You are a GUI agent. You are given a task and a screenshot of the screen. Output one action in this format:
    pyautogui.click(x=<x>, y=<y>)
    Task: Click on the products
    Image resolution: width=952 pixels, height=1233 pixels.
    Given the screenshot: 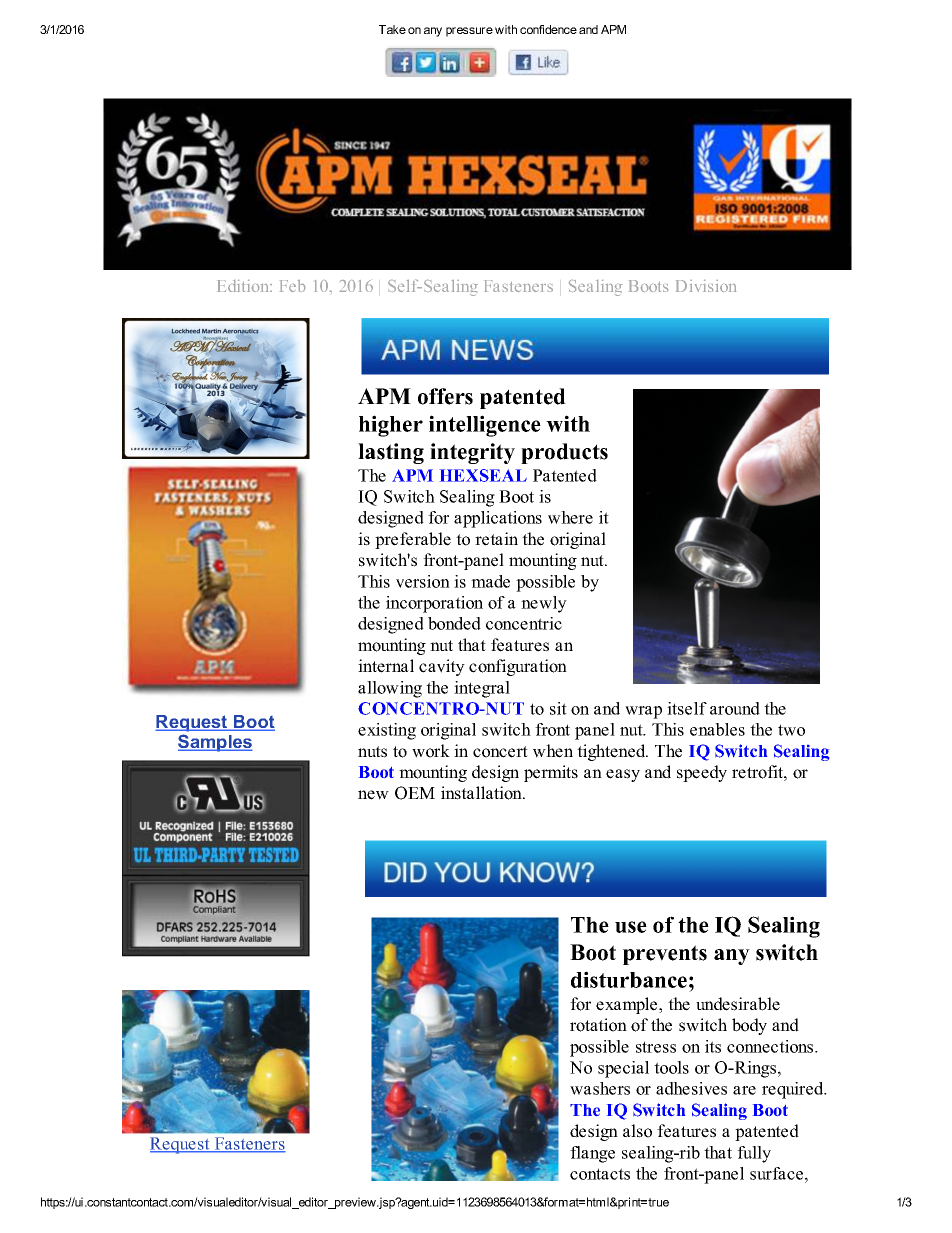 What is the action you would take?
    pyautogui.click(x=564, y=453)
